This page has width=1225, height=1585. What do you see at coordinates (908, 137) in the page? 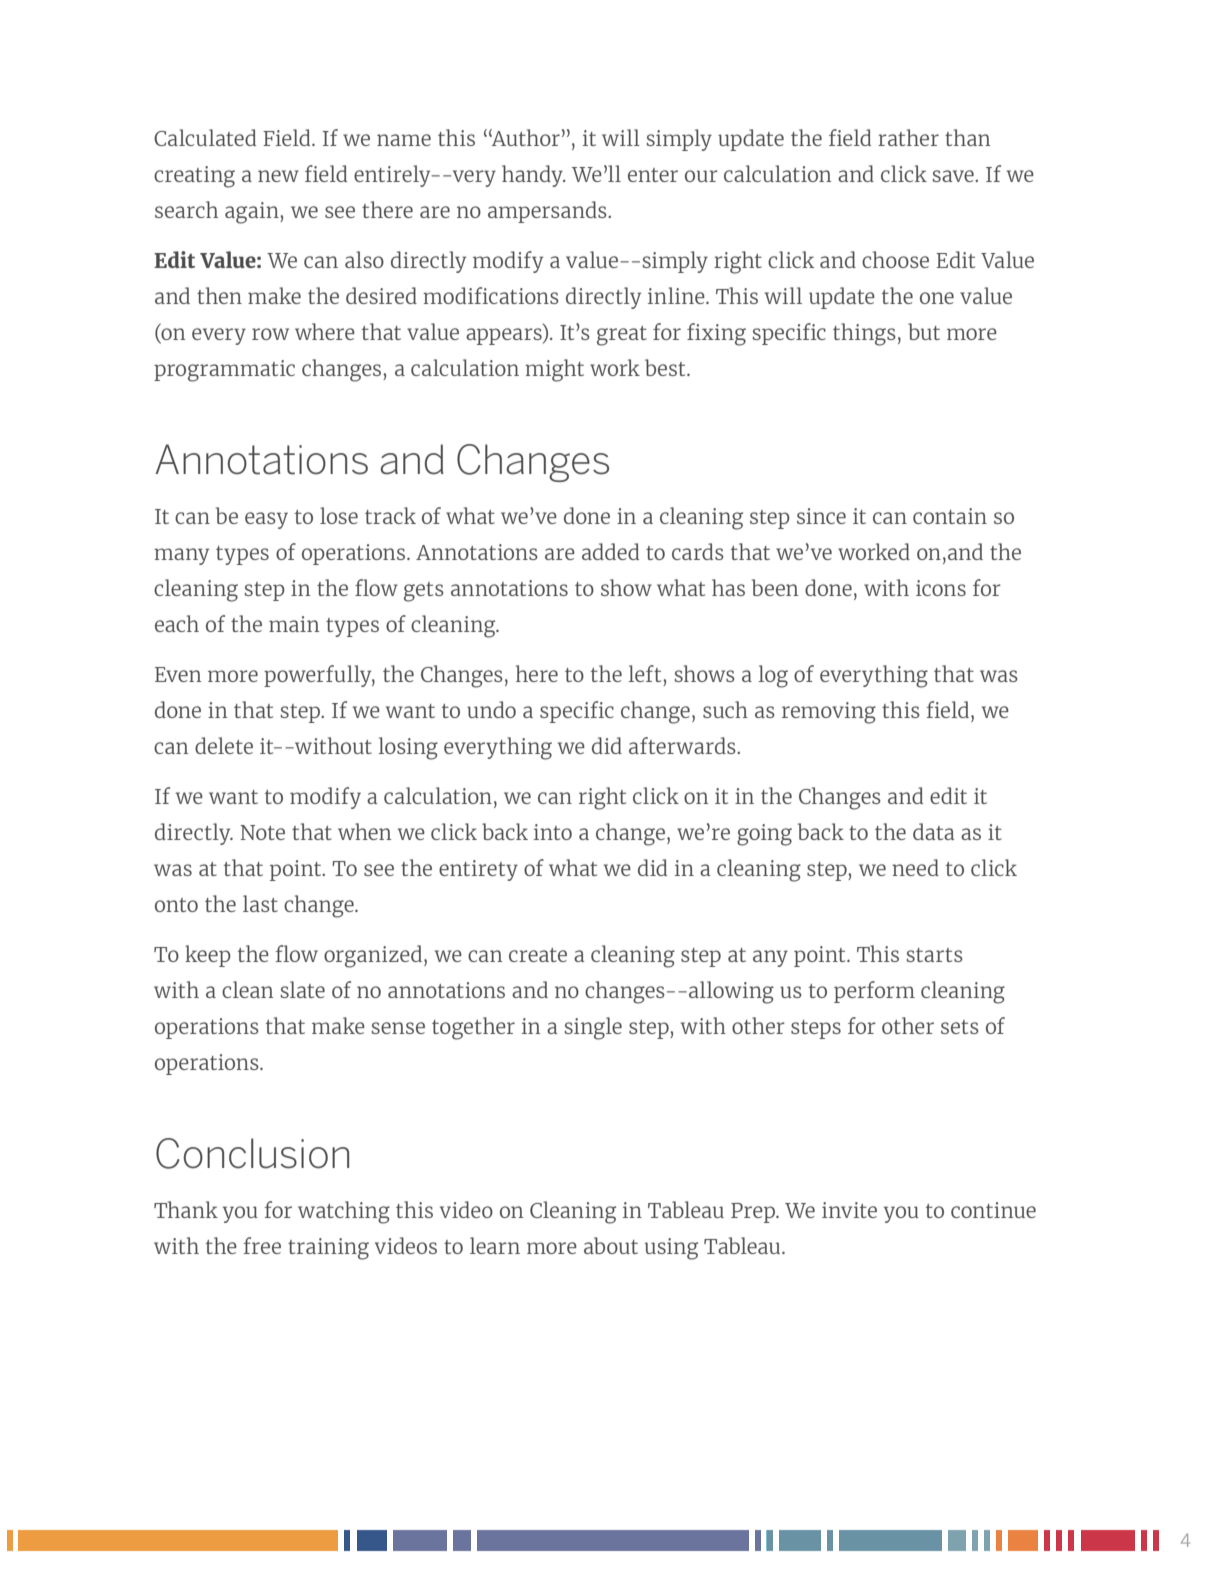
I see `rather` at bounding box center [908, 137].
